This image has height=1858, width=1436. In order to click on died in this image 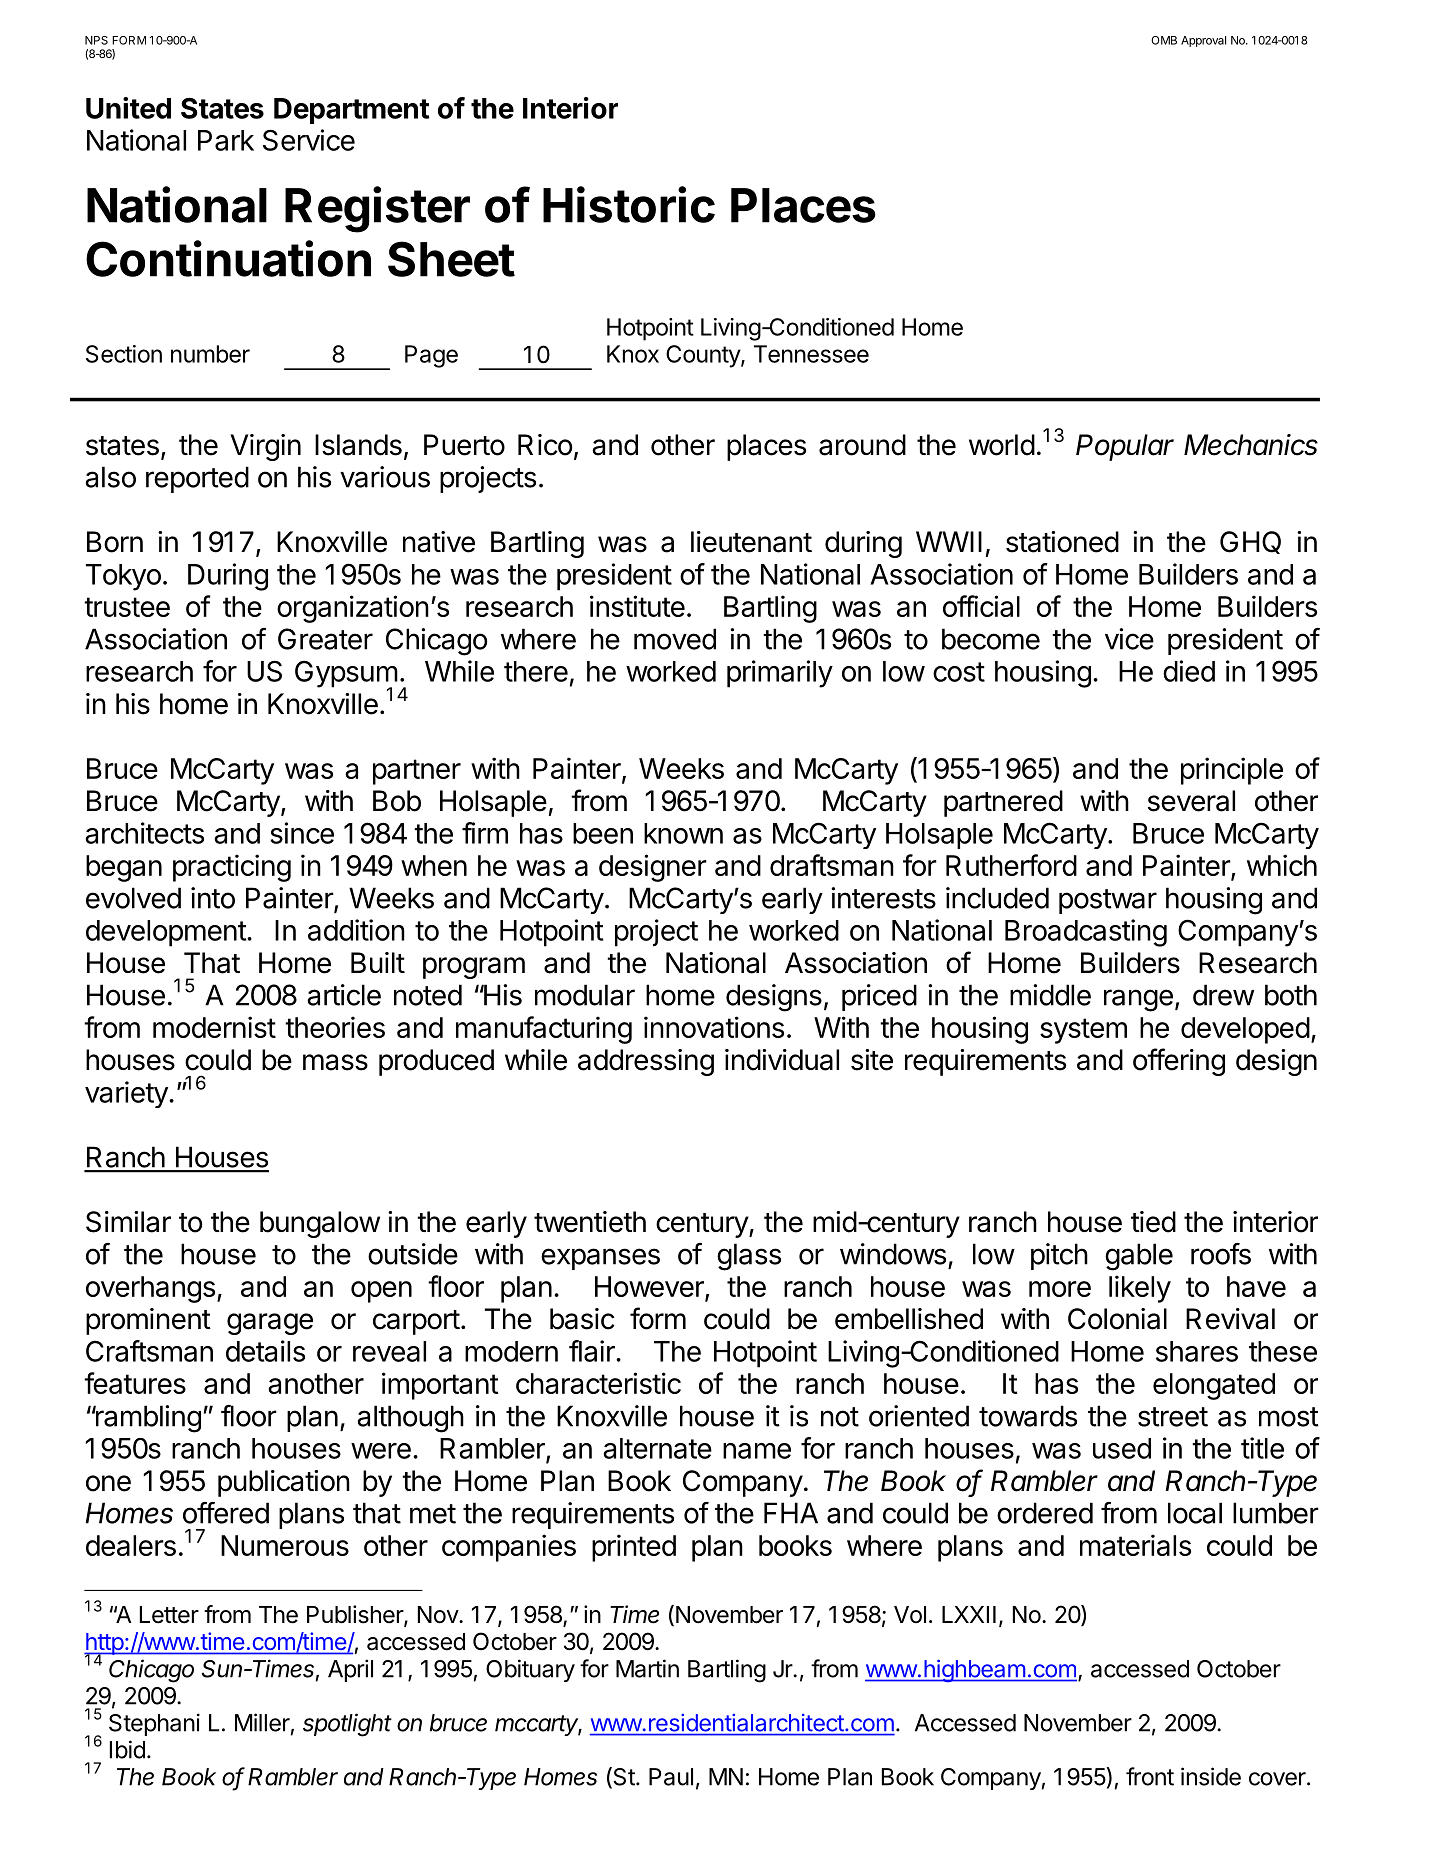, I will do `click(1189, 671)`.
